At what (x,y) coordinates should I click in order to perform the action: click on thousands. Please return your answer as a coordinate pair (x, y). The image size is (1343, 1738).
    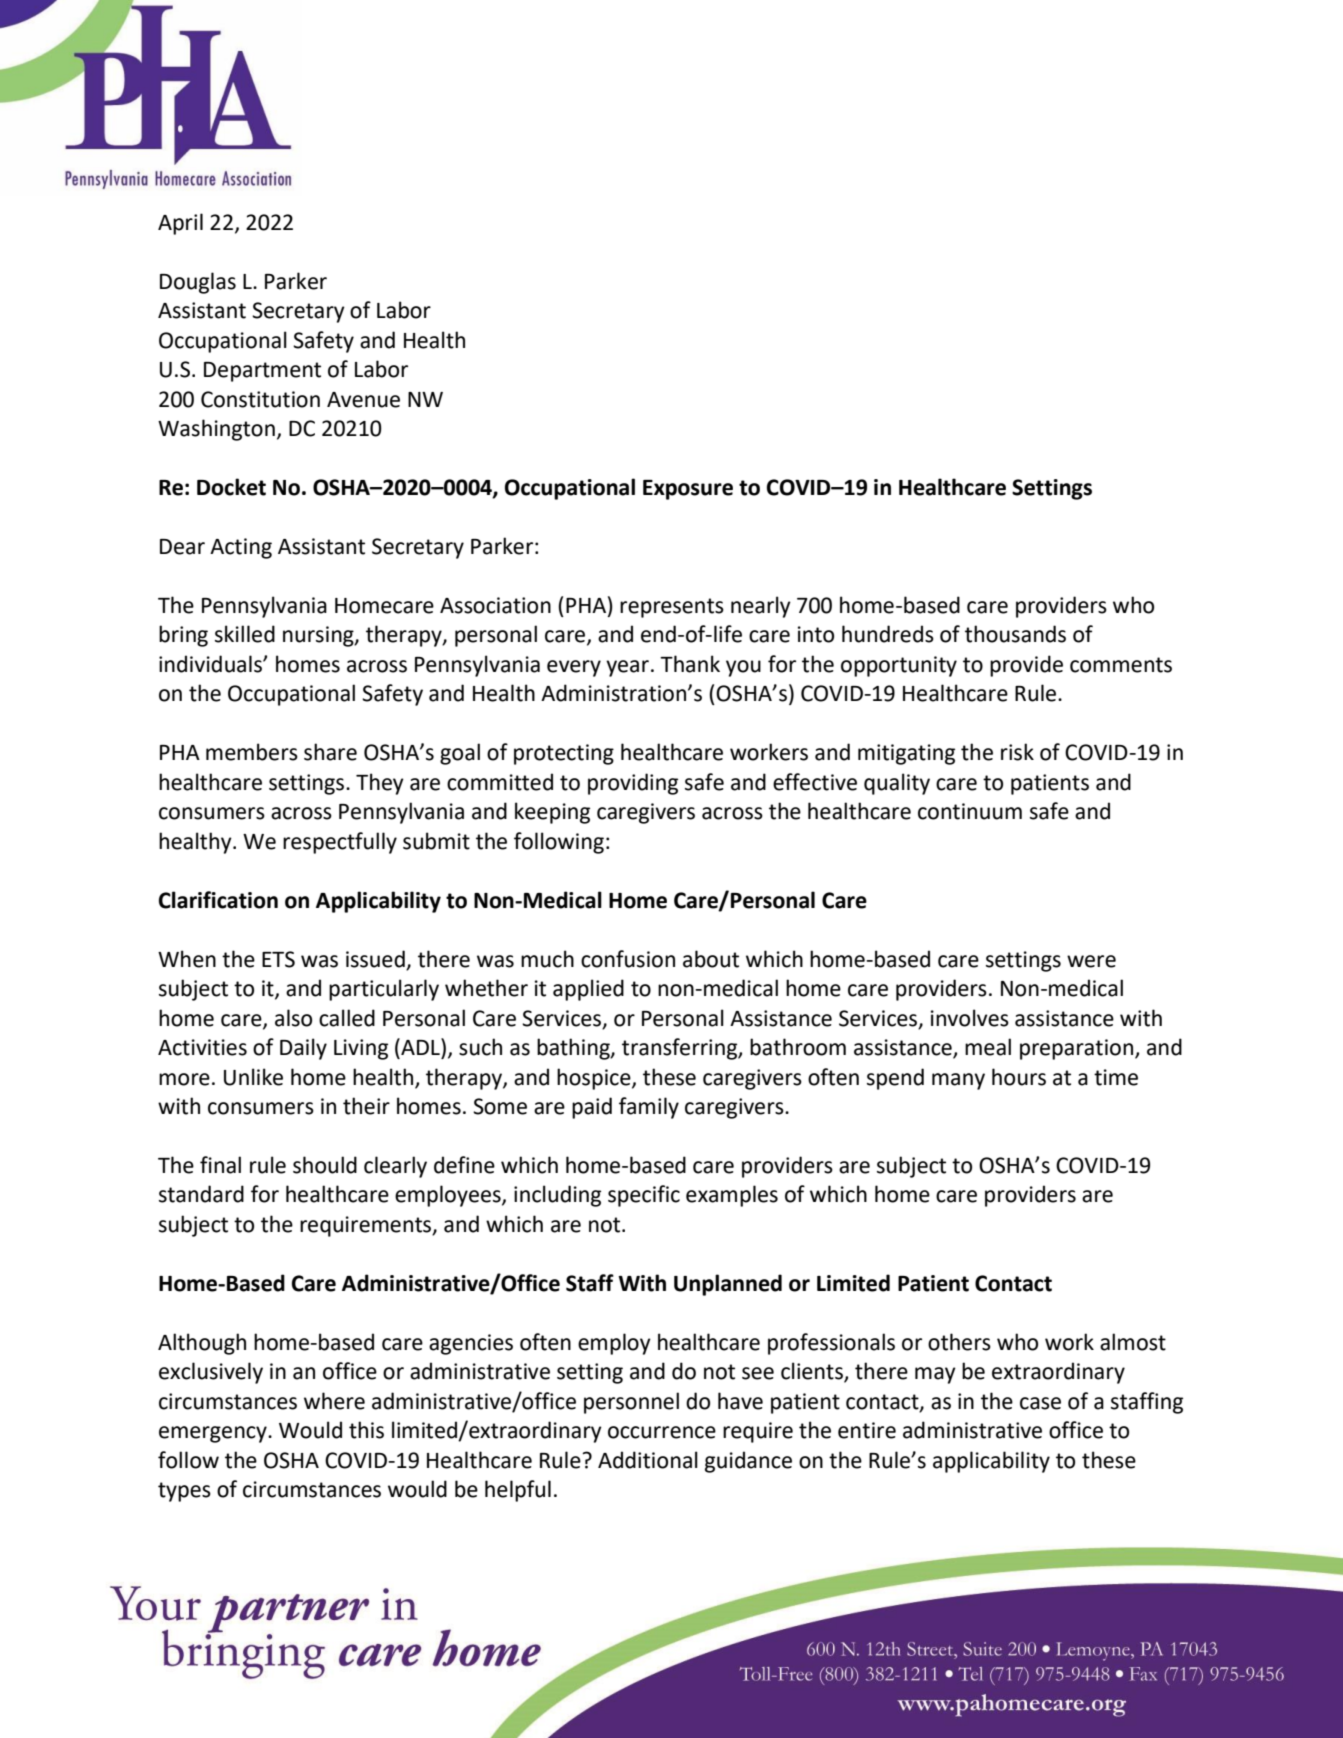
    Looking at the image, I should click on (1015, 634).
